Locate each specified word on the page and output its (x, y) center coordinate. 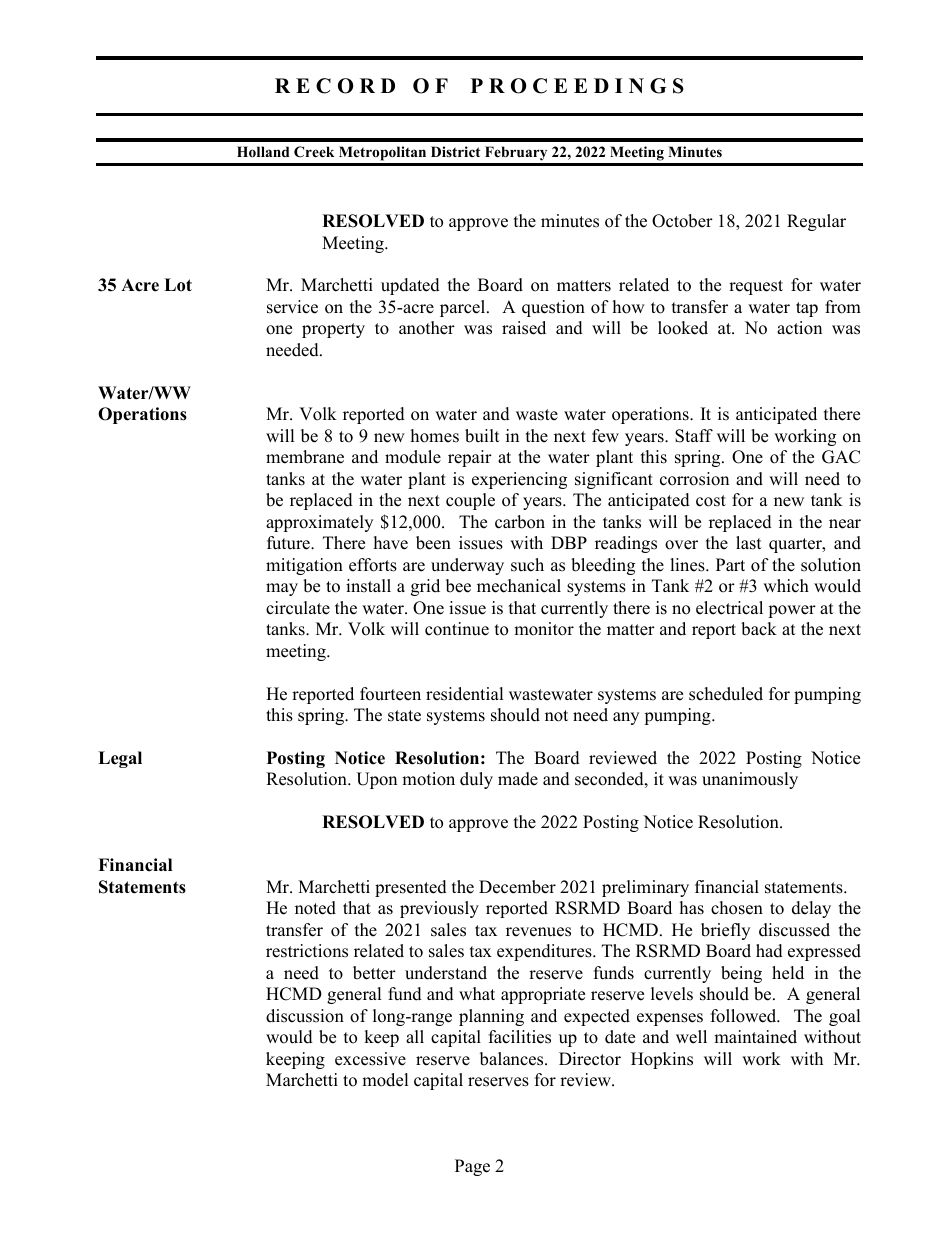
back (759, 629)
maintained (755, 1037)
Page (472, 1167)
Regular (816, 222)
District (455, 151)
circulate (298, 608)
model (385, 1080)
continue (457, 629)
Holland (263, 152)
